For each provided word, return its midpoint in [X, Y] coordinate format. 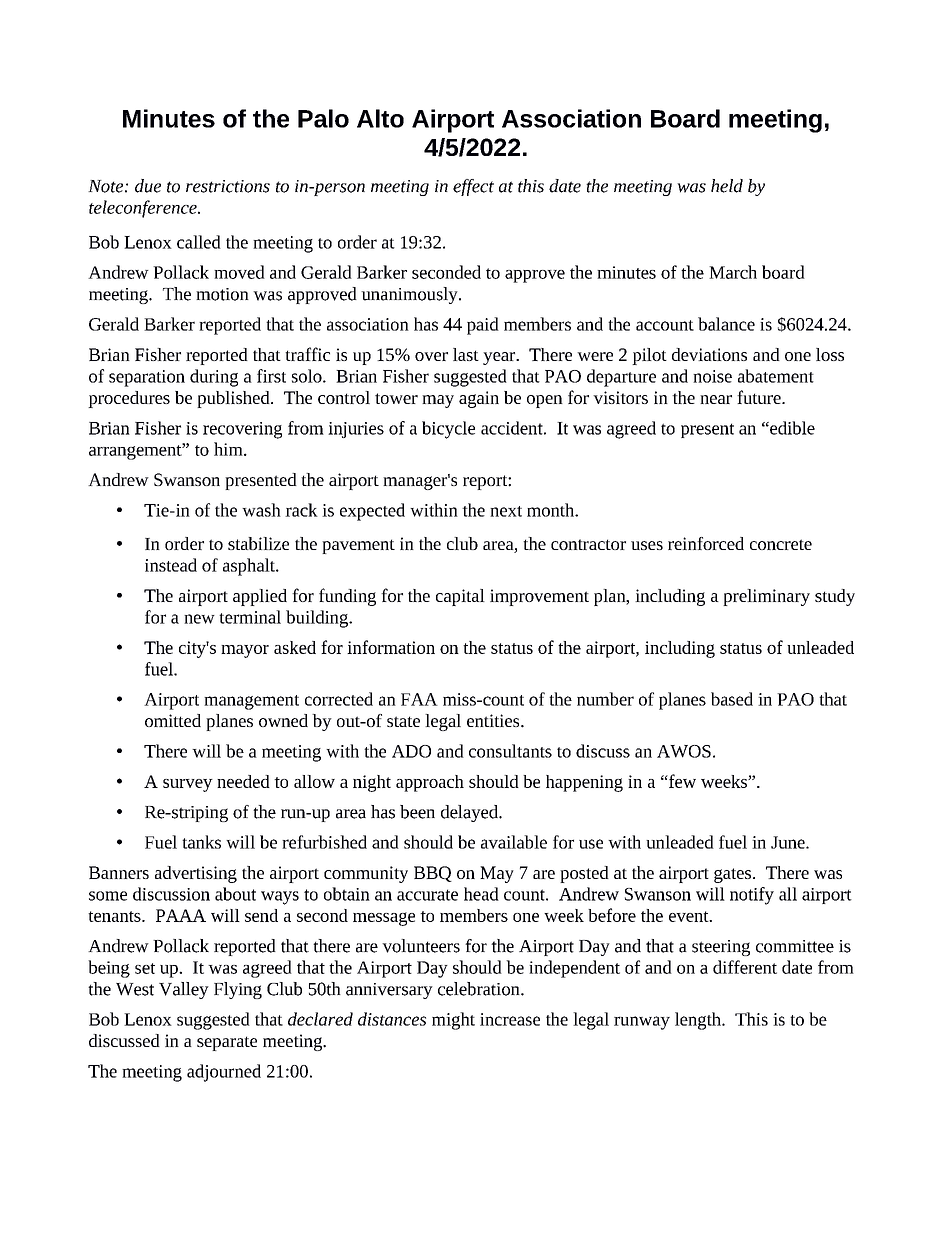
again [479, 399]
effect [473, 187]
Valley [184, 990]
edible [791, 428]
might [453, 1021]
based [732, 699]
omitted [173, 720]
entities [494, 720]
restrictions [228, 186]
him [229, 449]
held [727, 186]
